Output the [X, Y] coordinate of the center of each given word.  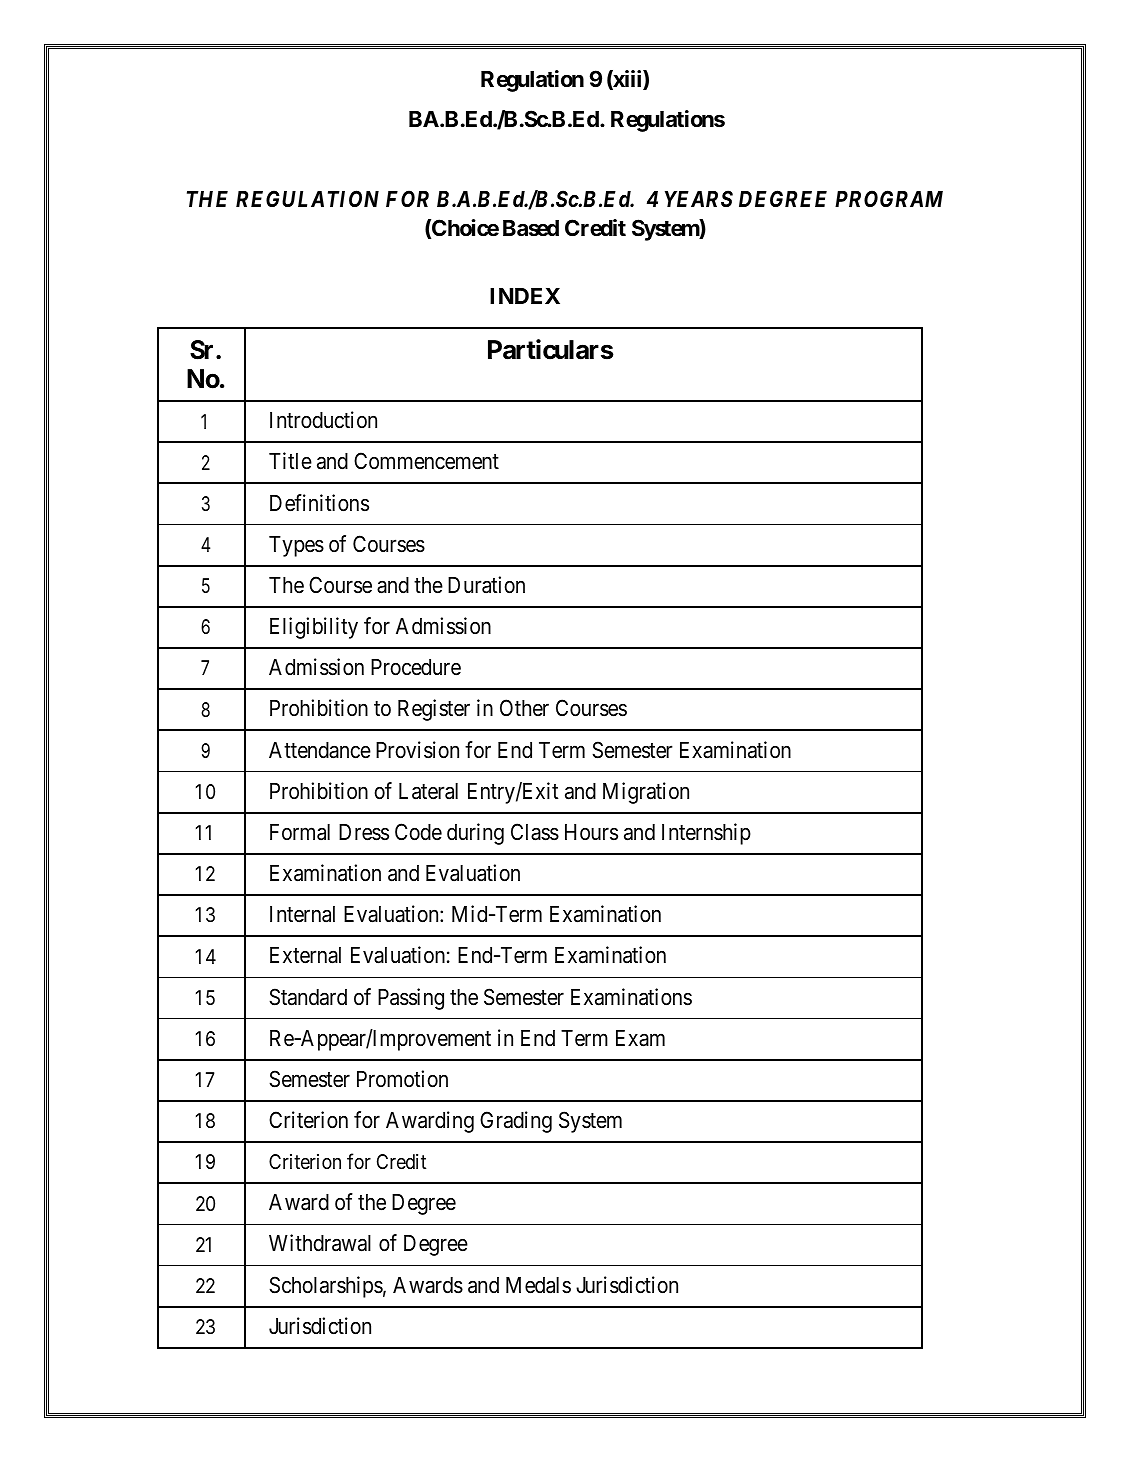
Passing [411, 999]
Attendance [320, 750]
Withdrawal [320, 1243]
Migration [646, 793]
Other [524, 708]
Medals [538, 1285]
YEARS [699, 198]
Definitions [319, 503]
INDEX [525, 296]
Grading [516, 1122]
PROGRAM [889, 198]
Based [531, 228]
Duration [486, 585]
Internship [706, 834]
